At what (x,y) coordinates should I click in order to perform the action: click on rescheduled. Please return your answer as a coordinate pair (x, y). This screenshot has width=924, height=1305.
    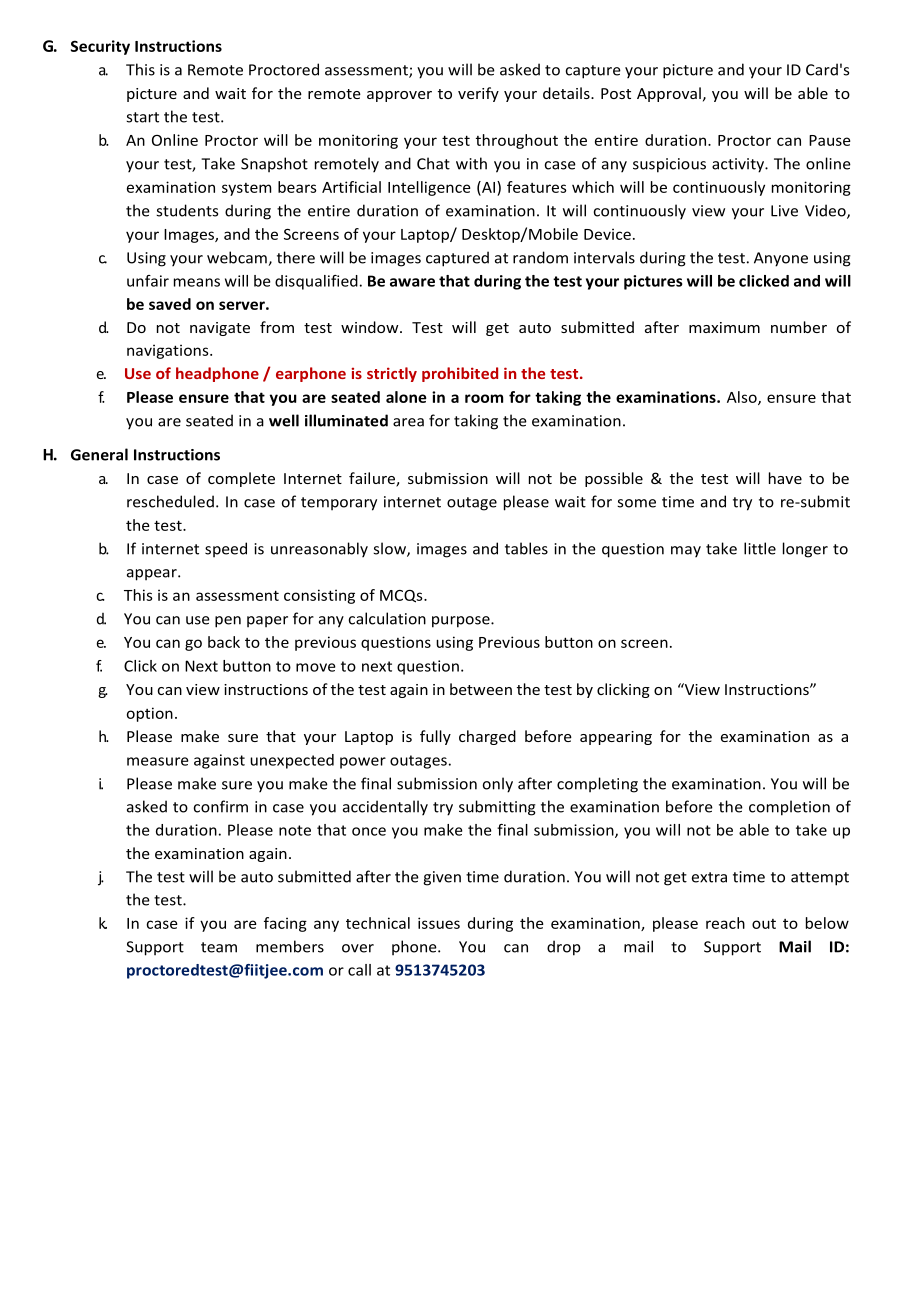
    Looking at the image, I should click on (170, 501).
